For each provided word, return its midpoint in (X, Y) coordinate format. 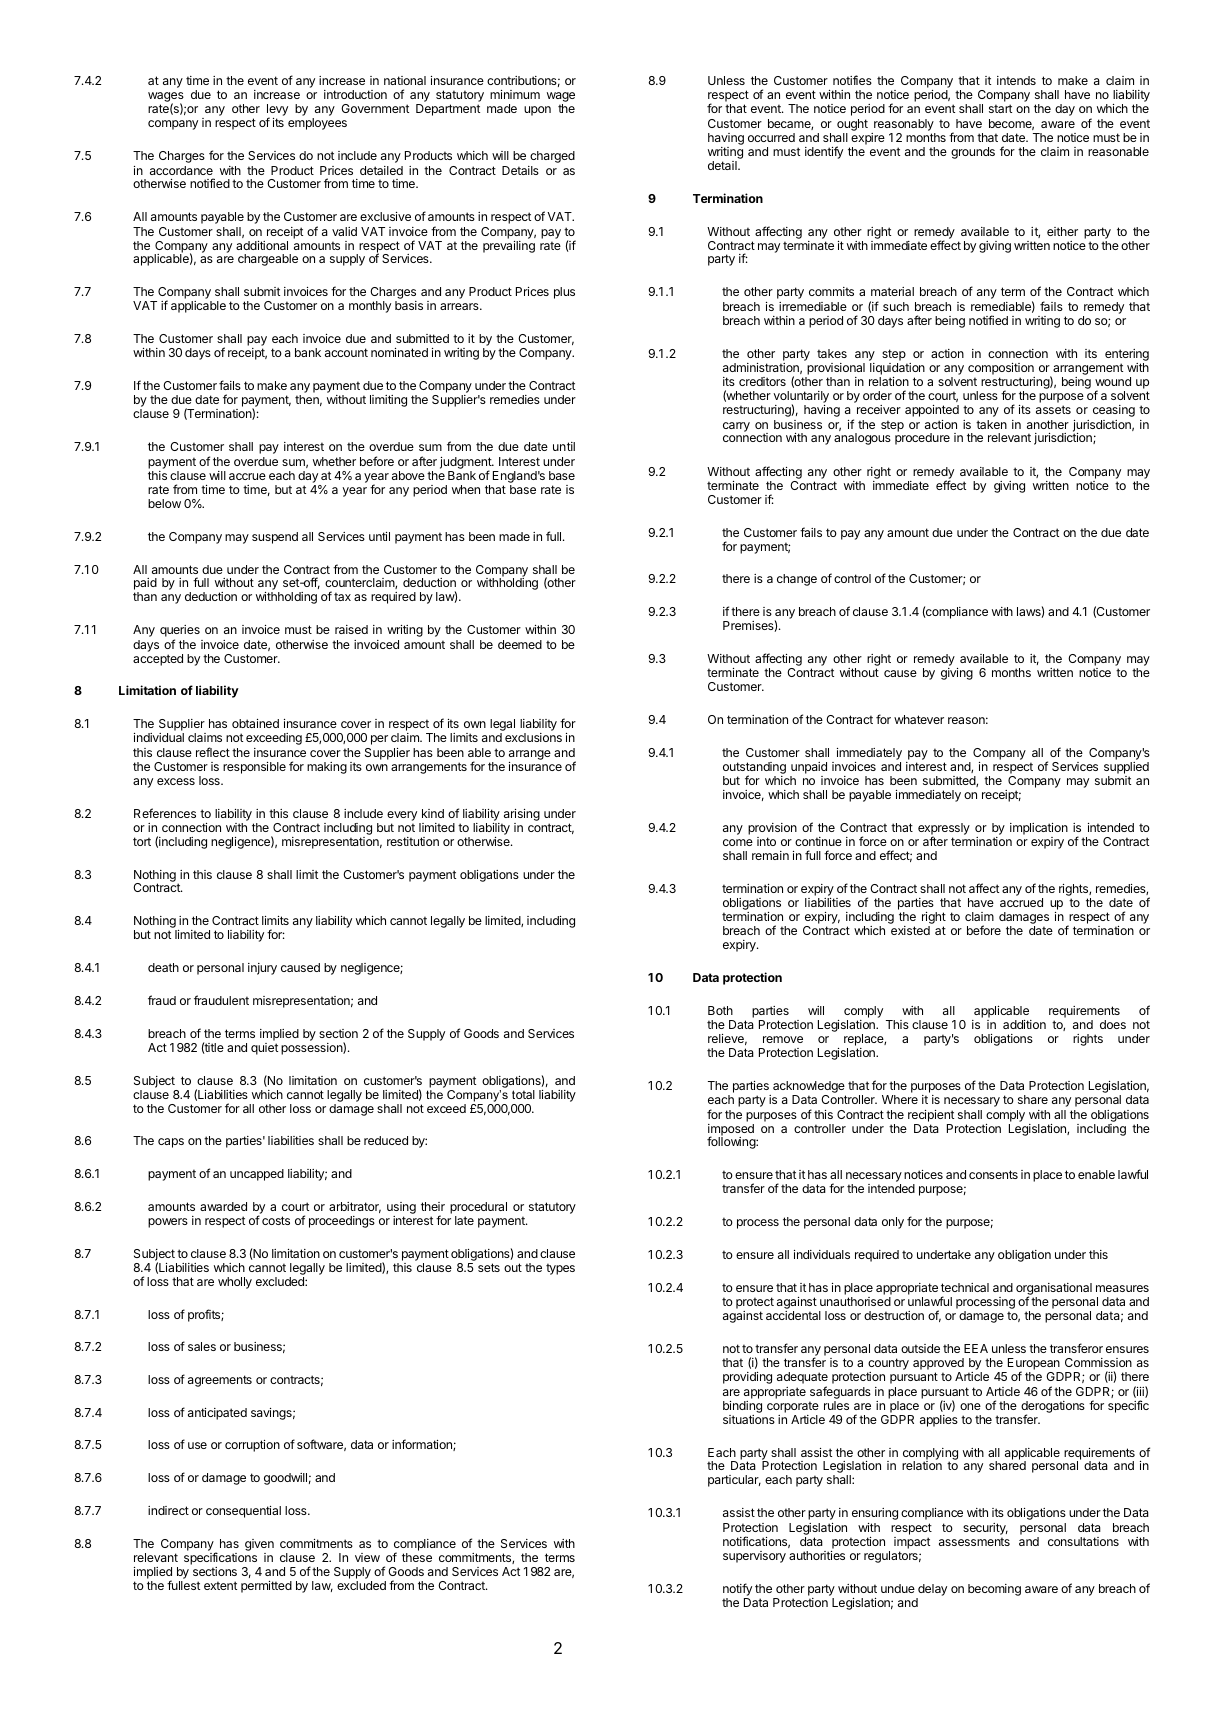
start (1000, 108)
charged (552, 157)
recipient (931, 1116)
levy (277, 111)
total (523, 1094)
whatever (919, 719)
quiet (264, 1049)
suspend (275, 538)
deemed (520, 644)
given (259, 1546)
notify (737, 1589)
